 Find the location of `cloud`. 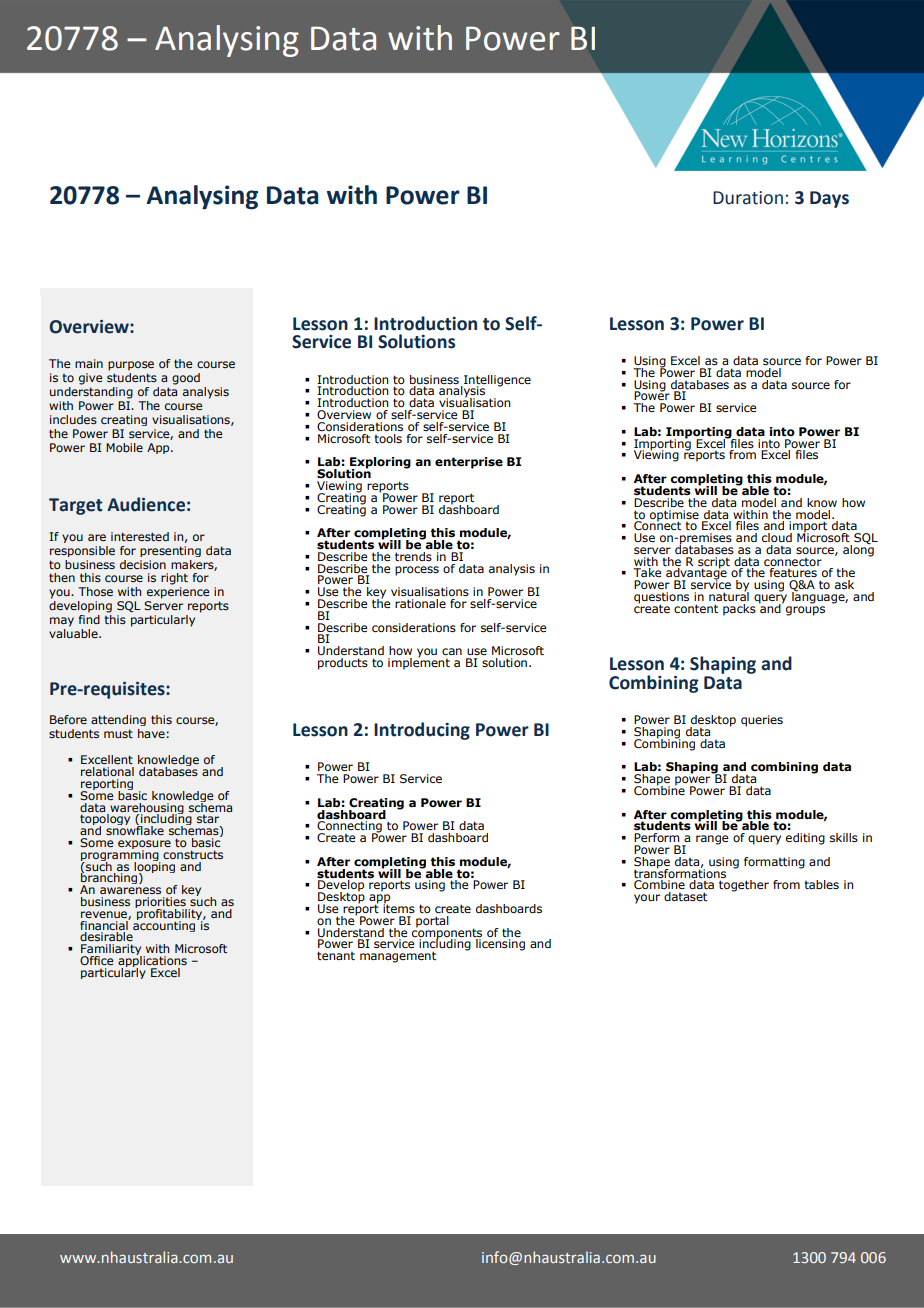

cloud is located at coordinates (777, 537).
